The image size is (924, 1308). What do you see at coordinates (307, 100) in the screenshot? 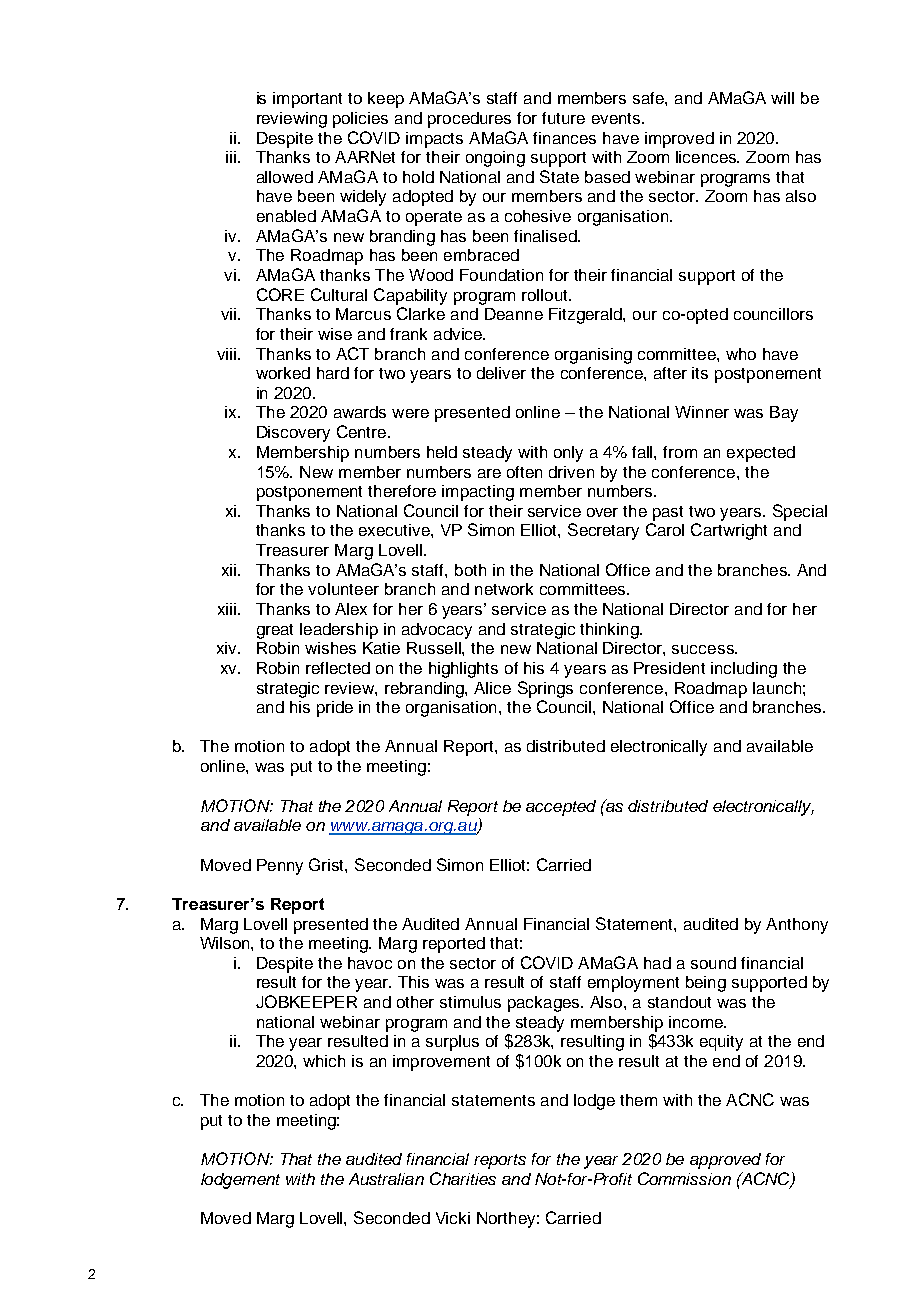
I see `important` at bounding box center [307, 100].
